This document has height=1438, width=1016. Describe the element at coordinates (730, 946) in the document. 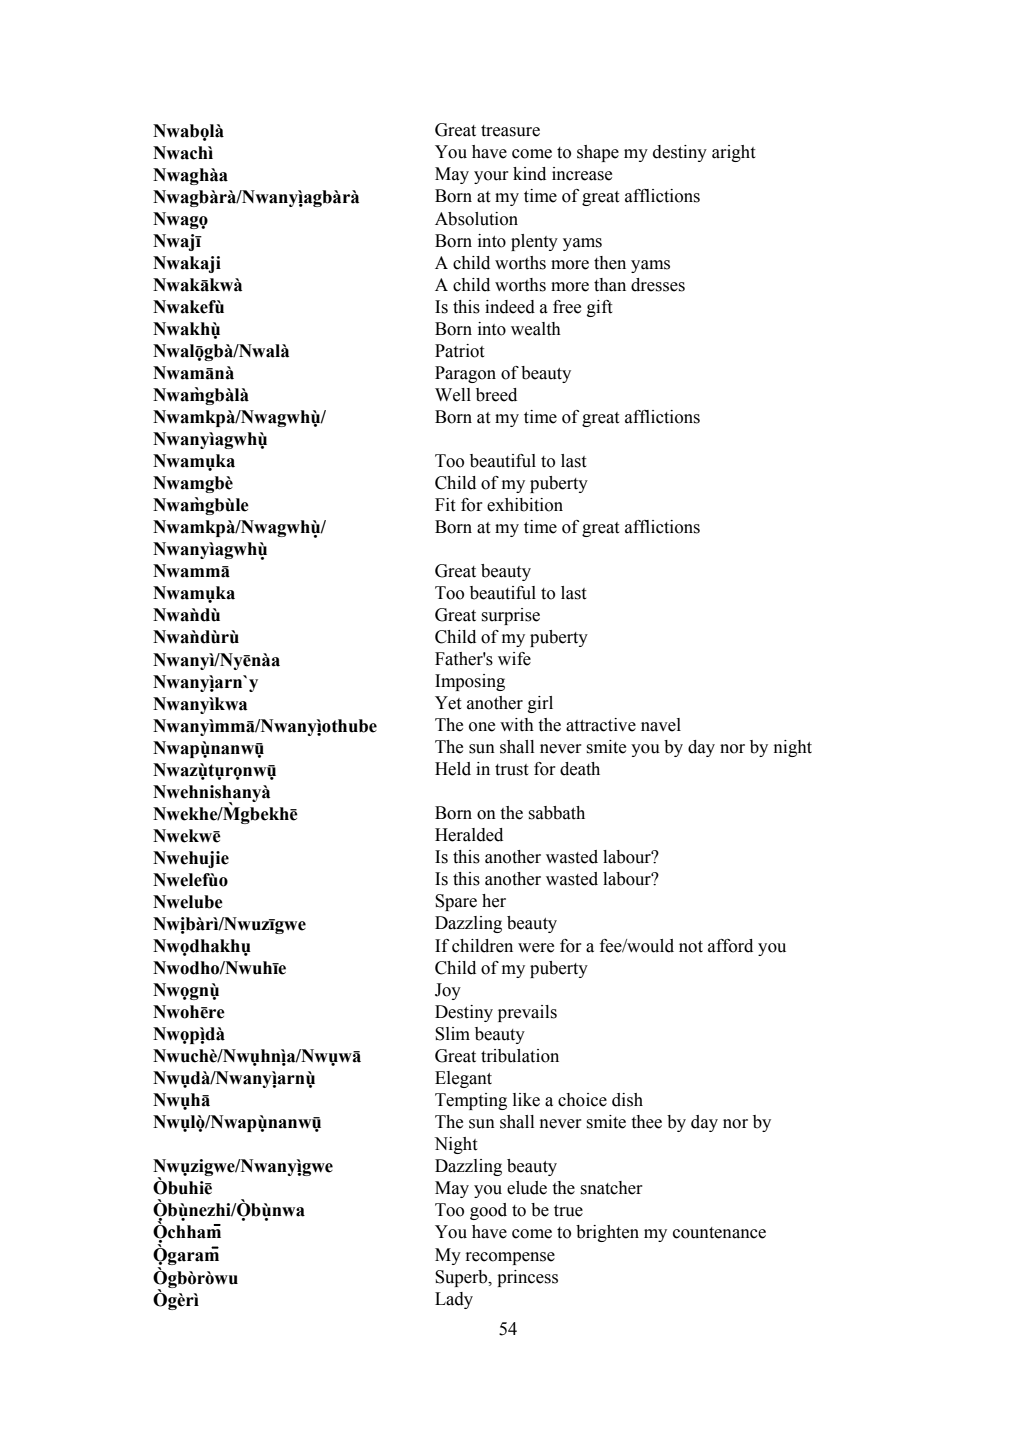

I see `afford` at that location.
